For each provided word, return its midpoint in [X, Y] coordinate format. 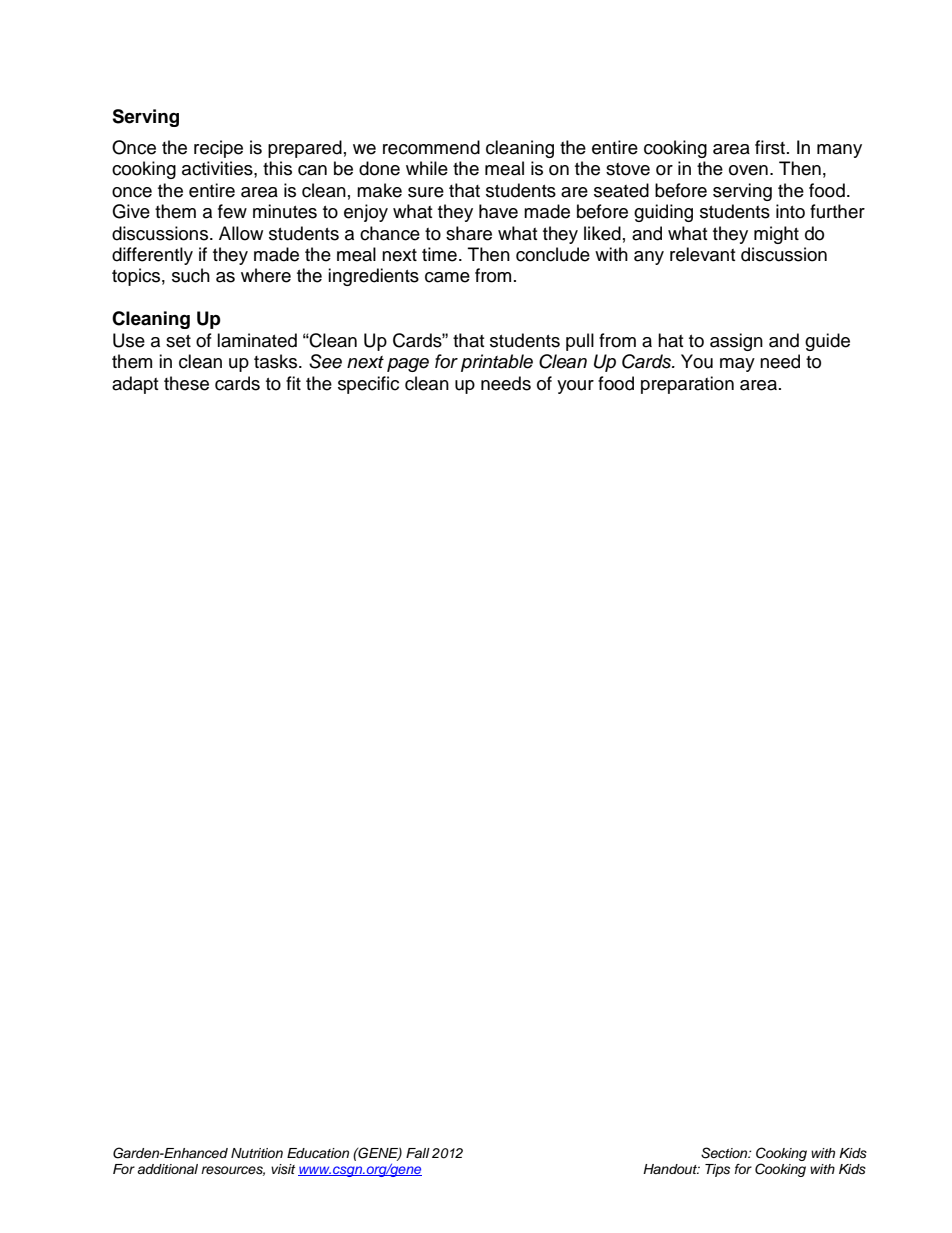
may [737, 365]
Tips [717, 1170]
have [498, 211]
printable [497, 363]
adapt [135, 385]
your [575, 387]
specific [368, 385]
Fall [418, 1153]
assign [736, 342]
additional [167, 1169]
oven [748, 170]
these [186, 383]
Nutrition [257, 1153]
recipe [218, 149]
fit [293, 383]
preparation [687, 385]
